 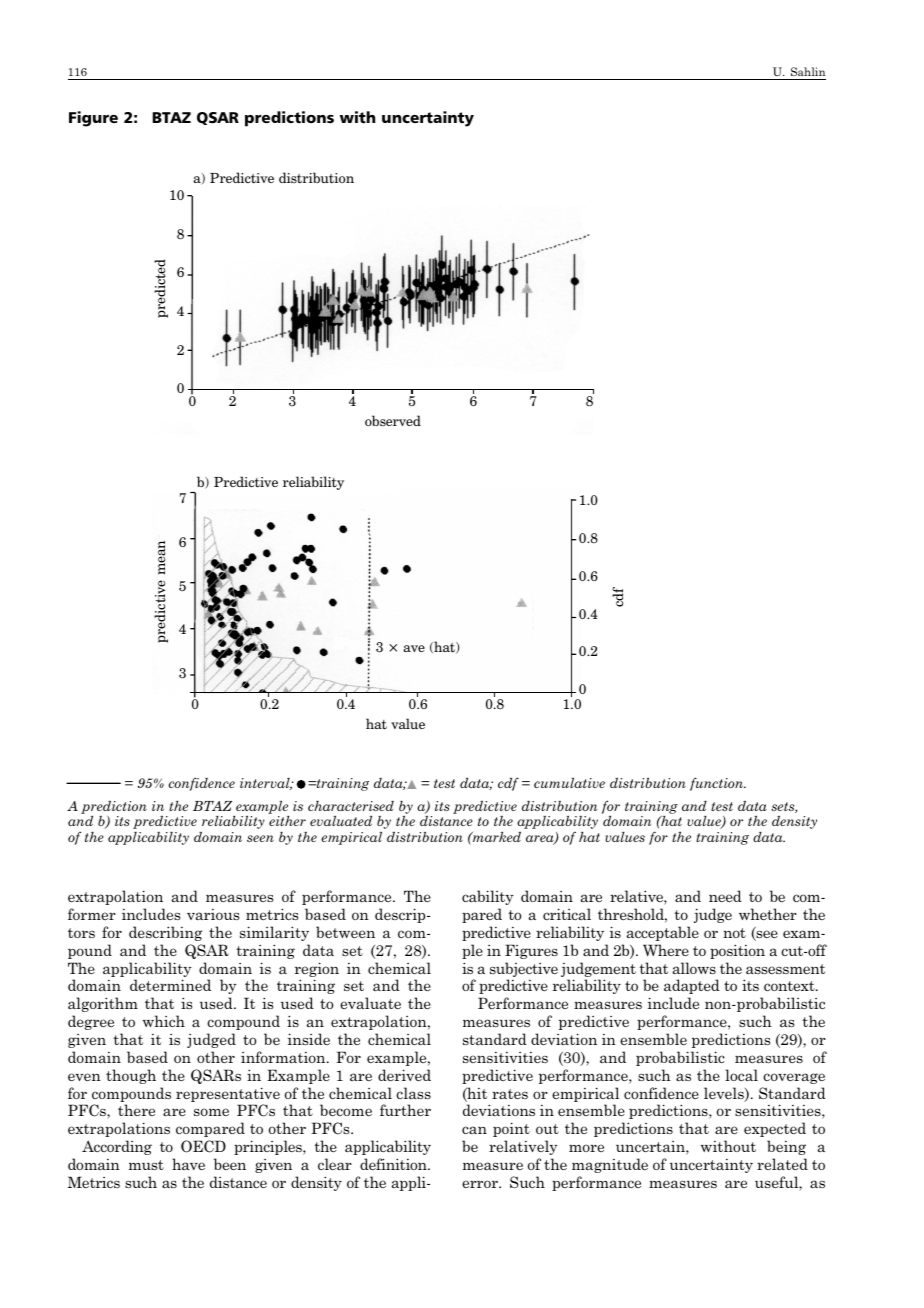 What do you see at coordinates (351, 806) in the image?
I see `characterised` at bounding box center [351, 806].
